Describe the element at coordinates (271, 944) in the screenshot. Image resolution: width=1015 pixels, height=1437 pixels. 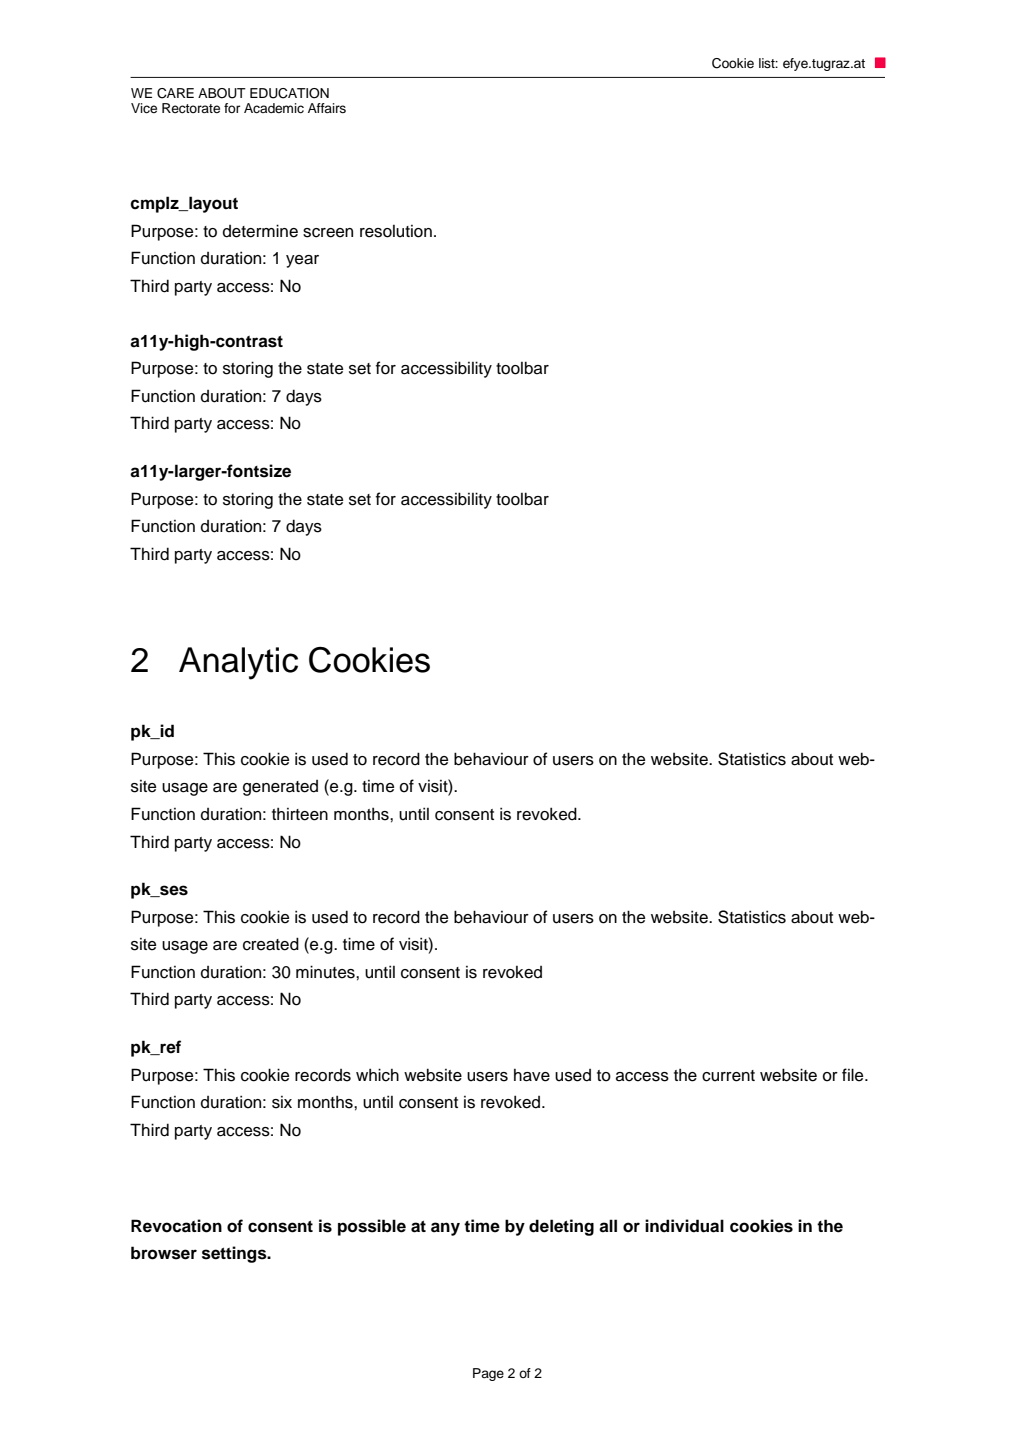
I see `created` at that location.
